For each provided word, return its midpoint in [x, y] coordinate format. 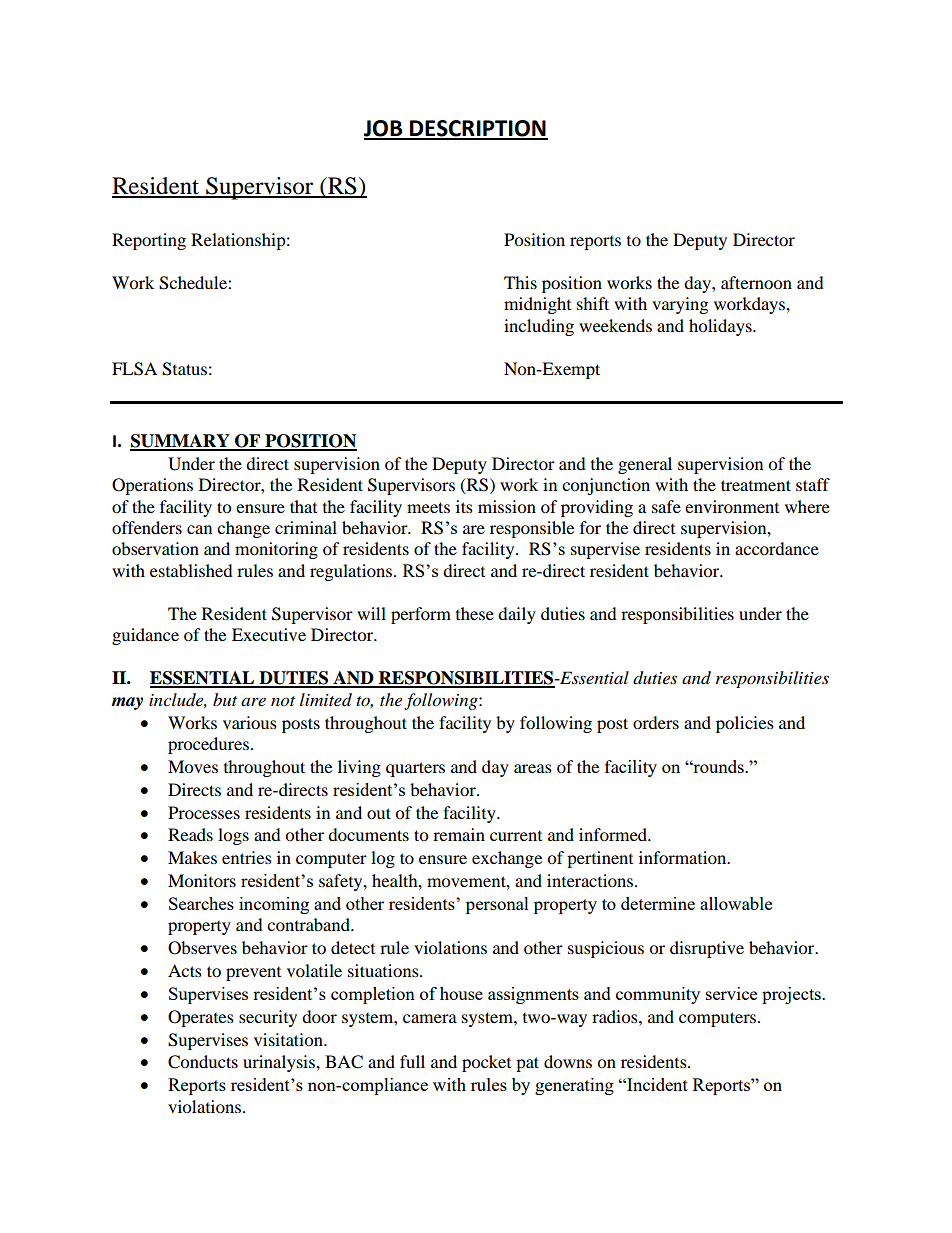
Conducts [203, 1062]
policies [745, 724]
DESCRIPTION [478, 129]
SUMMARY [181, 442]
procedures [208, 745]
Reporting [149, 241]
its [464, 506]
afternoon [756, 282]
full [412, 1061]
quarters [415, 769]
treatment [756, 485]
